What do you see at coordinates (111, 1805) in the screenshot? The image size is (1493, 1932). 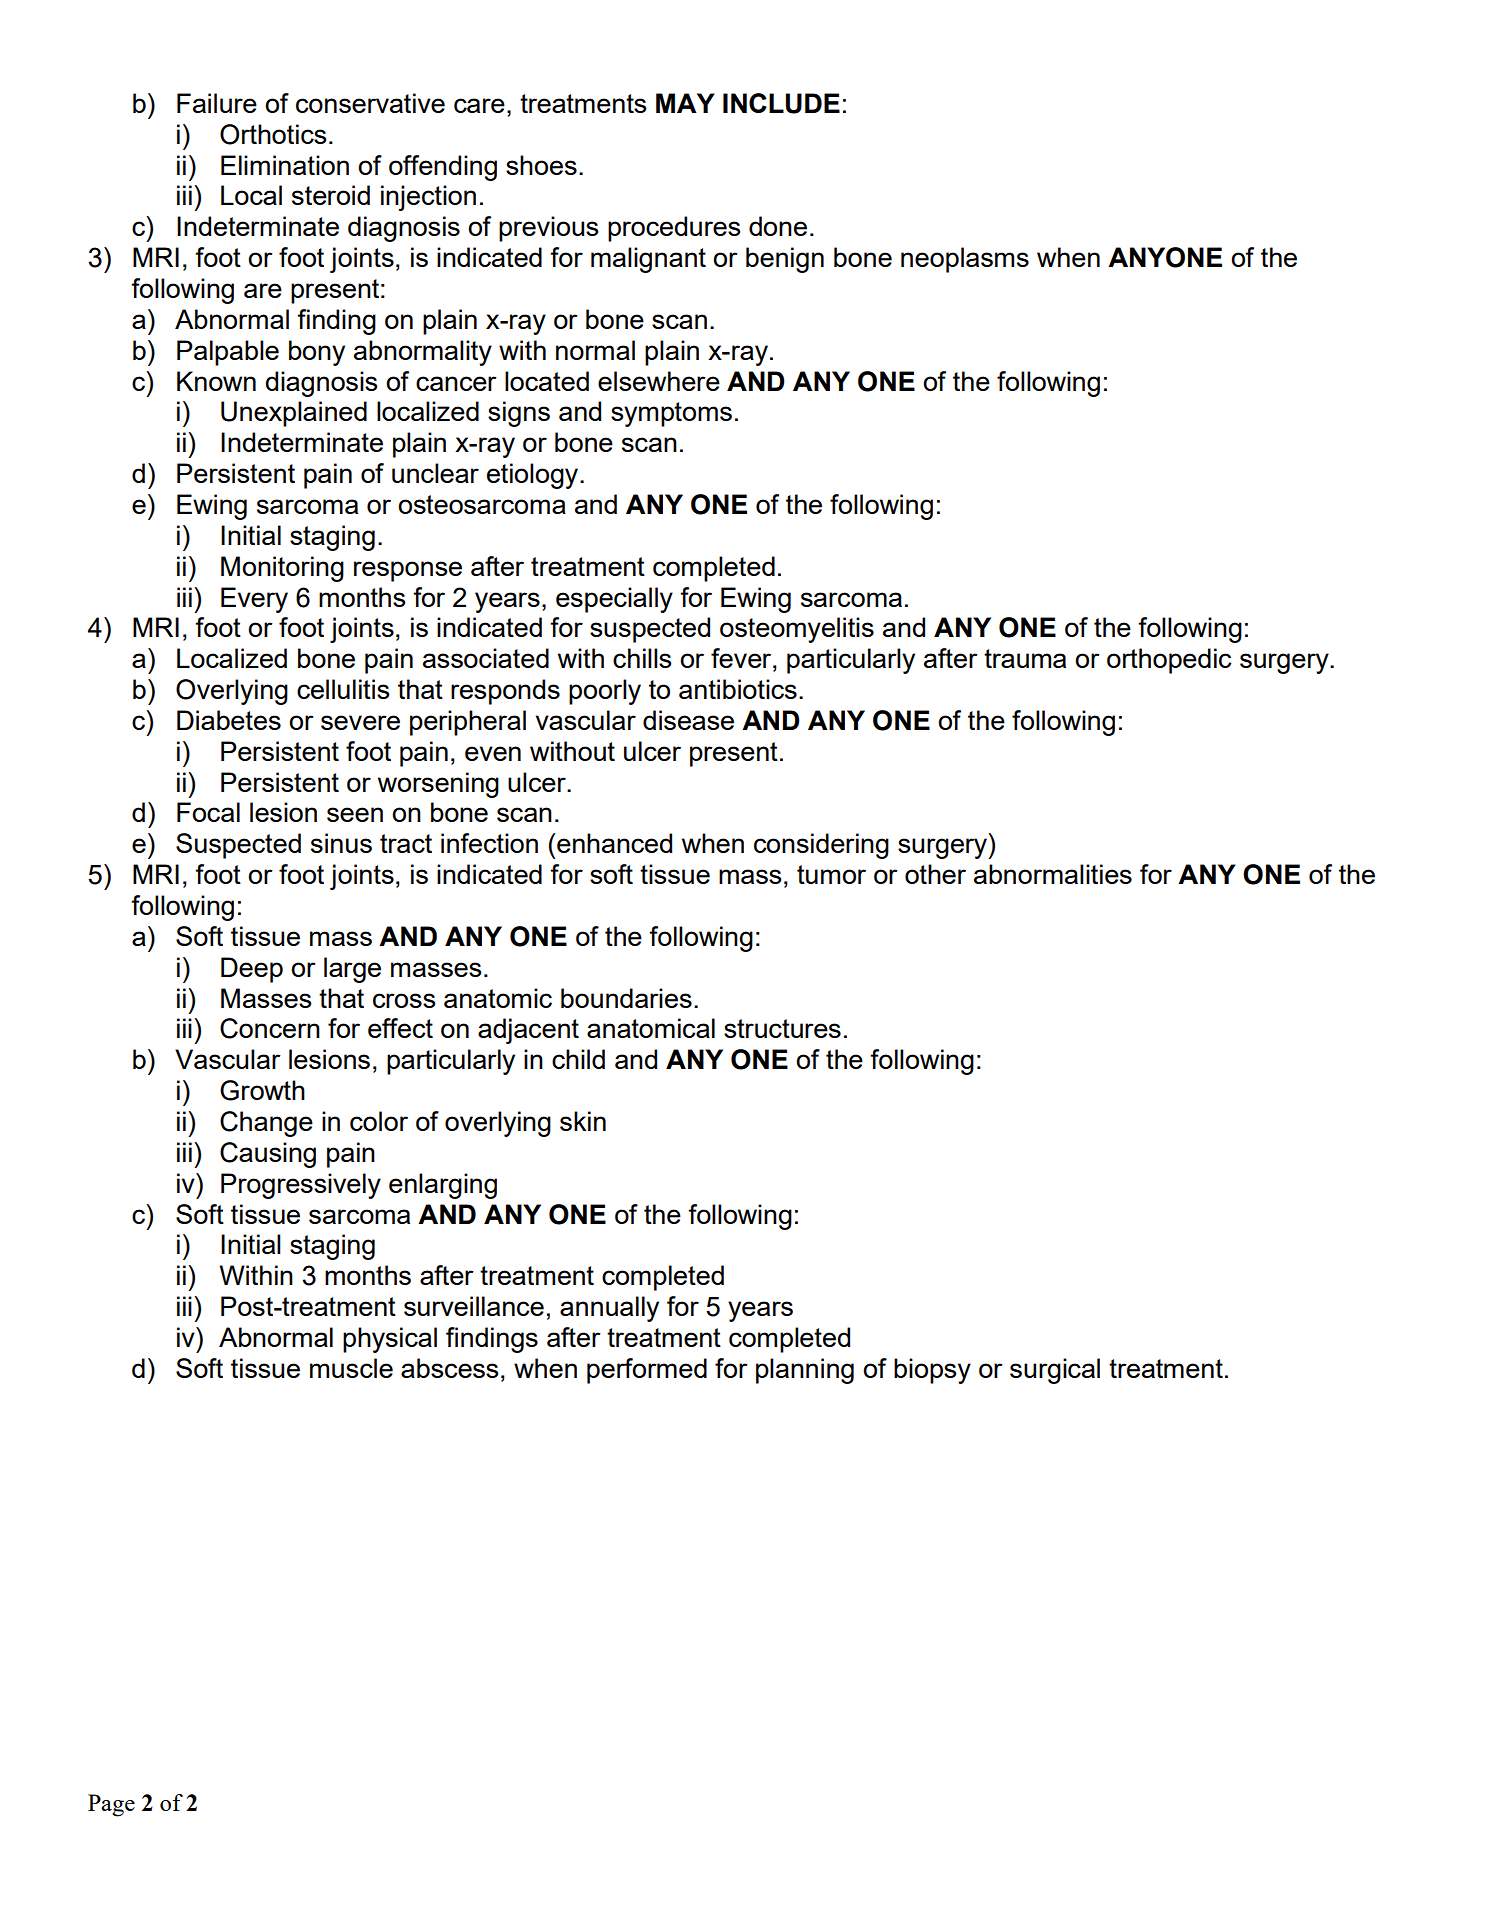 I see `Page` at bounding box center [111, 1805].
